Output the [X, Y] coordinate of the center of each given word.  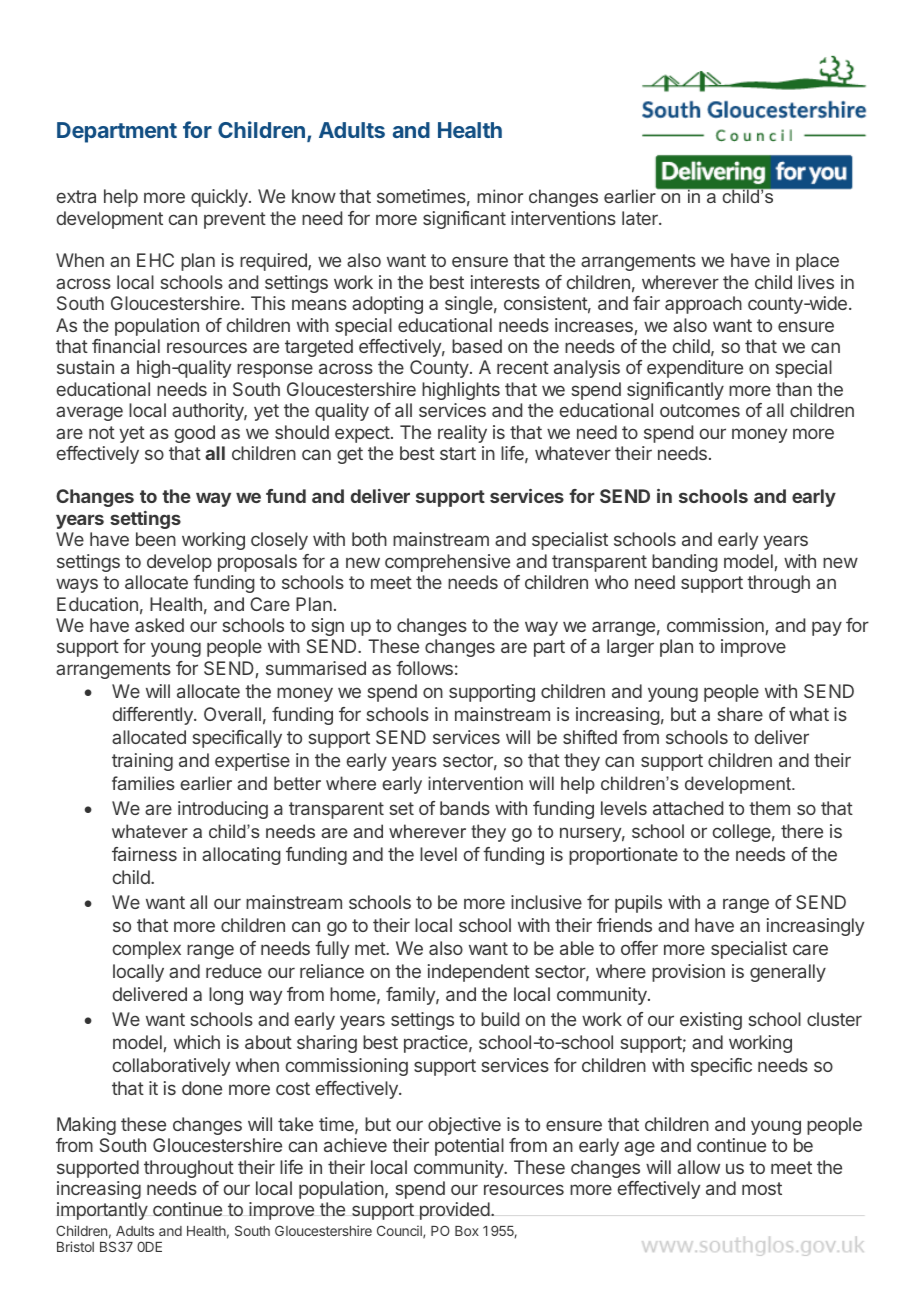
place [817, 262]
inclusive [546, 902]
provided [455, 1211]
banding [685, 563]
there [802, 831]
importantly [102, 1211]
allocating [241, 856]
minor [500, 196]
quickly [220, 198]
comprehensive [447, 563]
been [156, 539]
